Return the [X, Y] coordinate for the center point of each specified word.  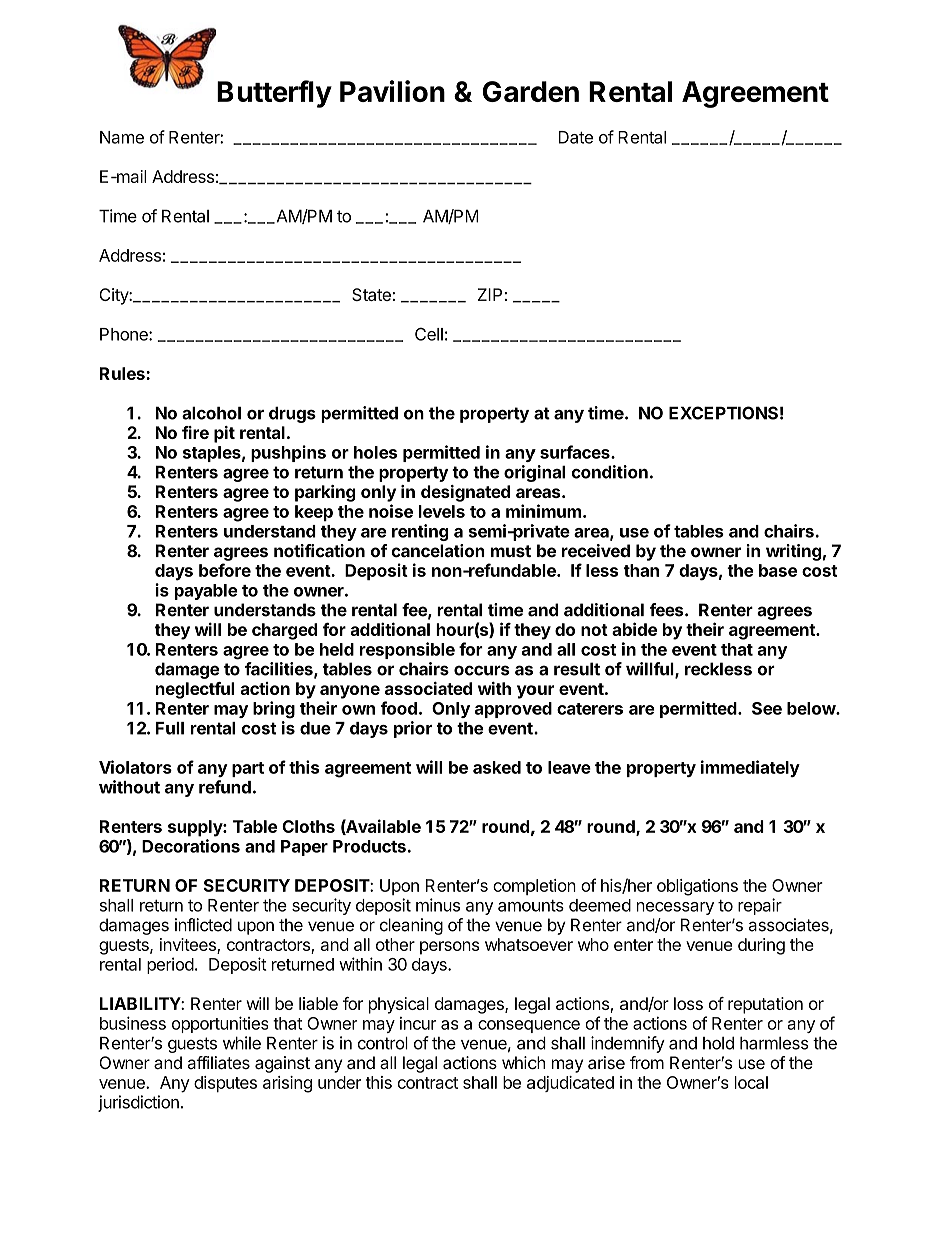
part [248, 769]
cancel [417, 551]
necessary [675, 908]
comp [514, 888]
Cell [429, 334]
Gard [515, 91]
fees [667, 610]
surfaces [576, 452]
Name [122, 137]
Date [576, 137]
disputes [225, 1084]
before [225, 570]
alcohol [211, 413]
